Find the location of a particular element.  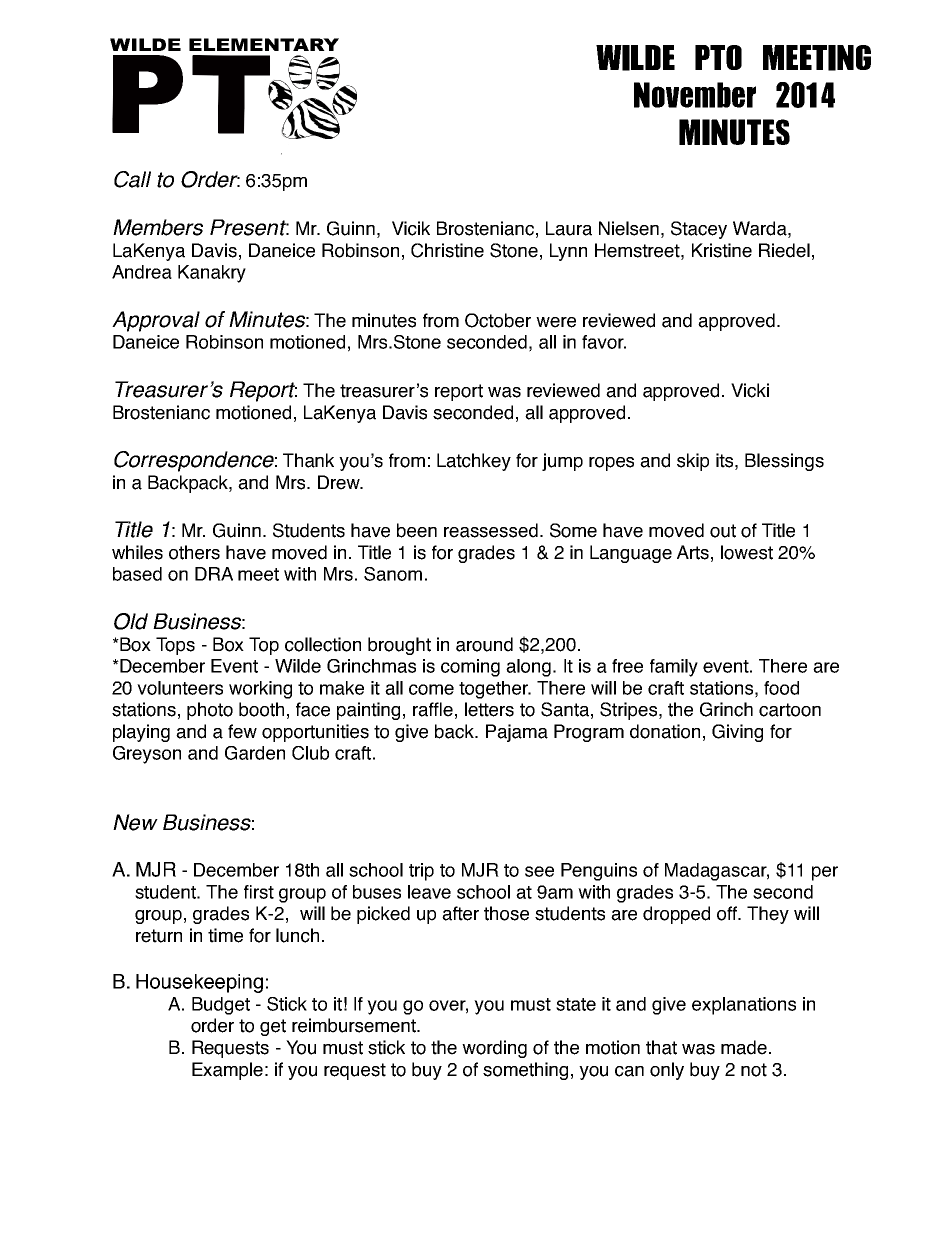

Stacey is located at coordinates (699, 230).
